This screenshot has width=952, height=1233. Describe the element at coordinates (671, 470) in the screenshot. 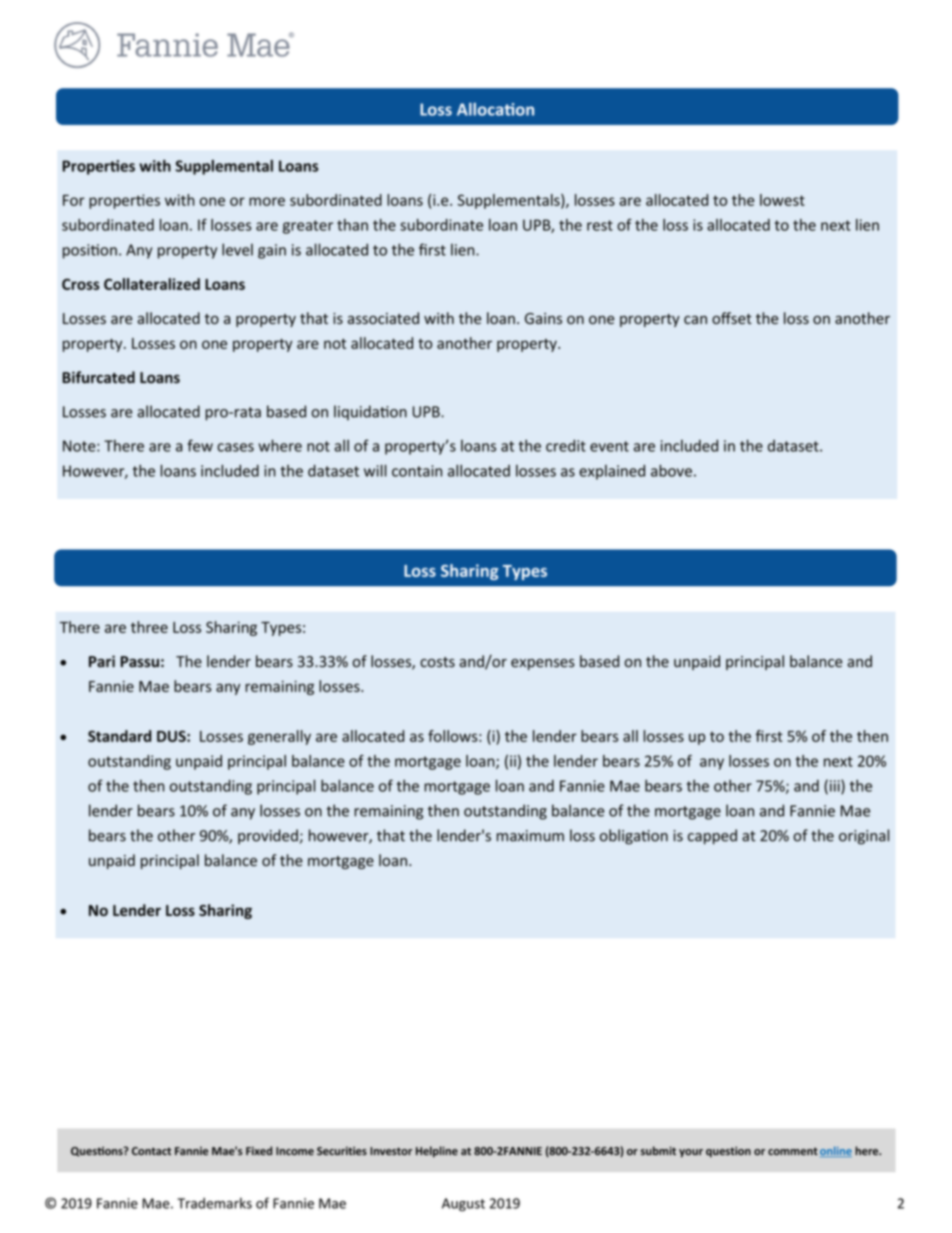

I see `above` at that location.
